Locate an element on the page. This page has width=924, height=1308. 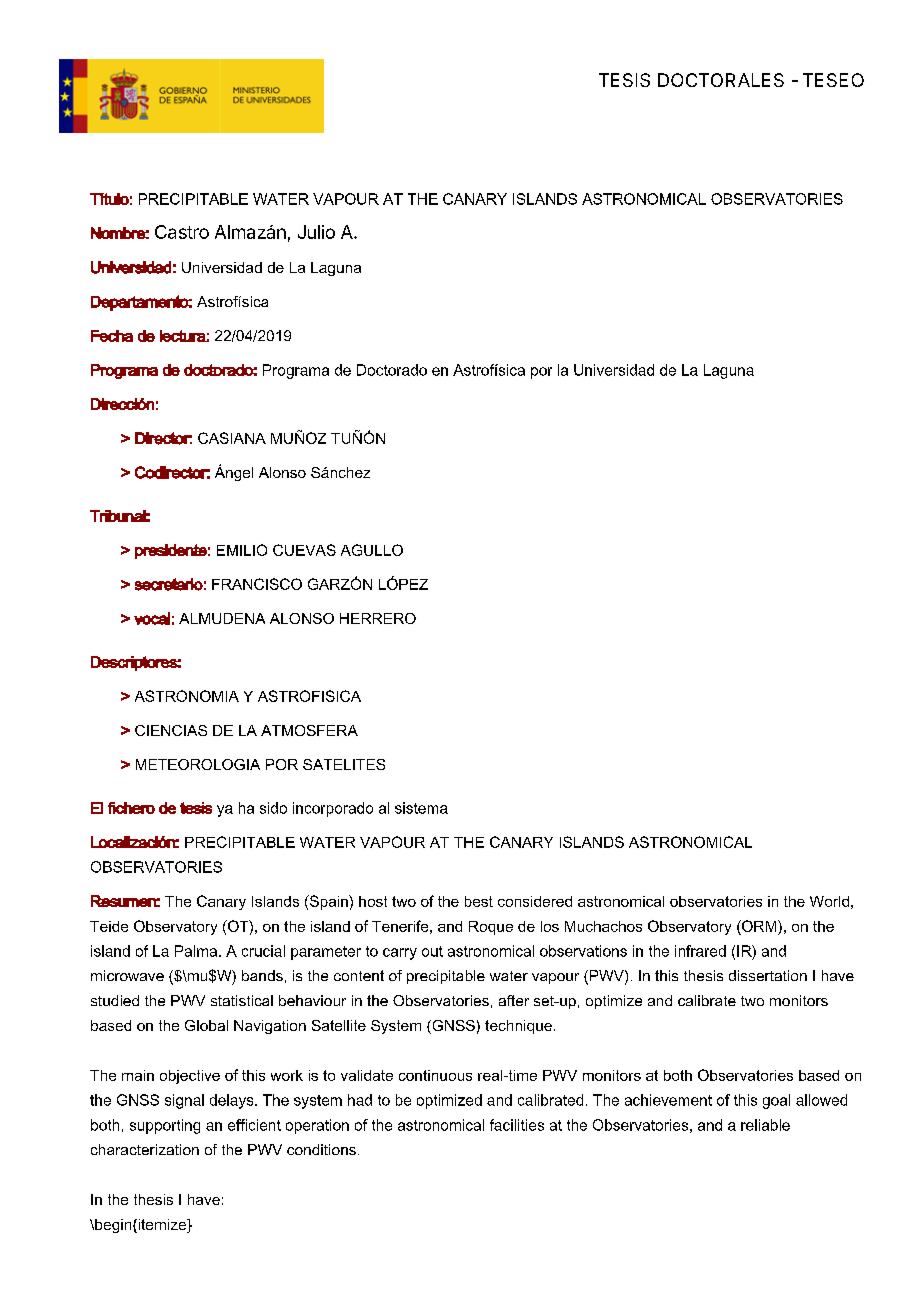
sistema is located at coordinates (421, 808).
